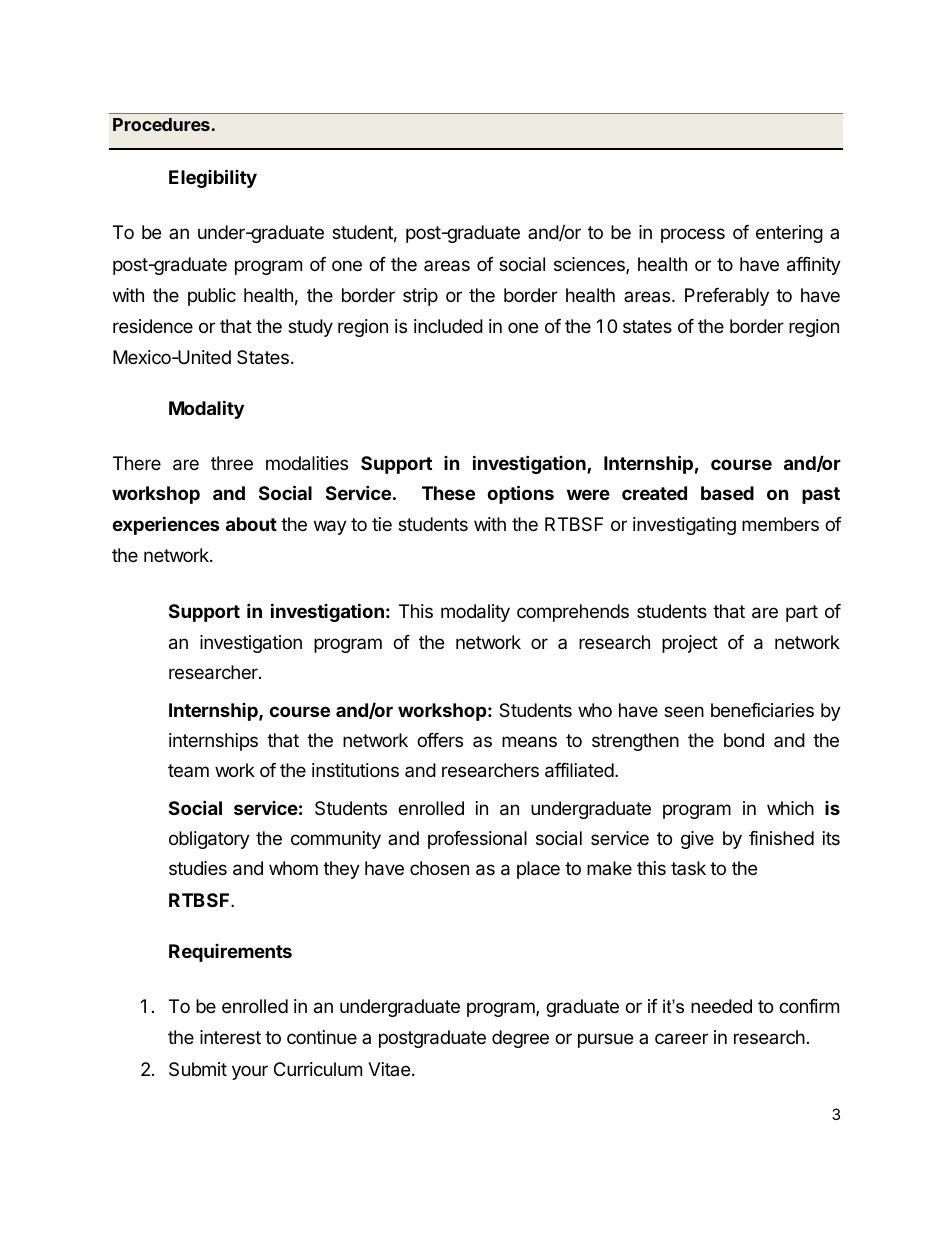 The image size is (952, 1233). I want to click on about, so click(251, 524).
